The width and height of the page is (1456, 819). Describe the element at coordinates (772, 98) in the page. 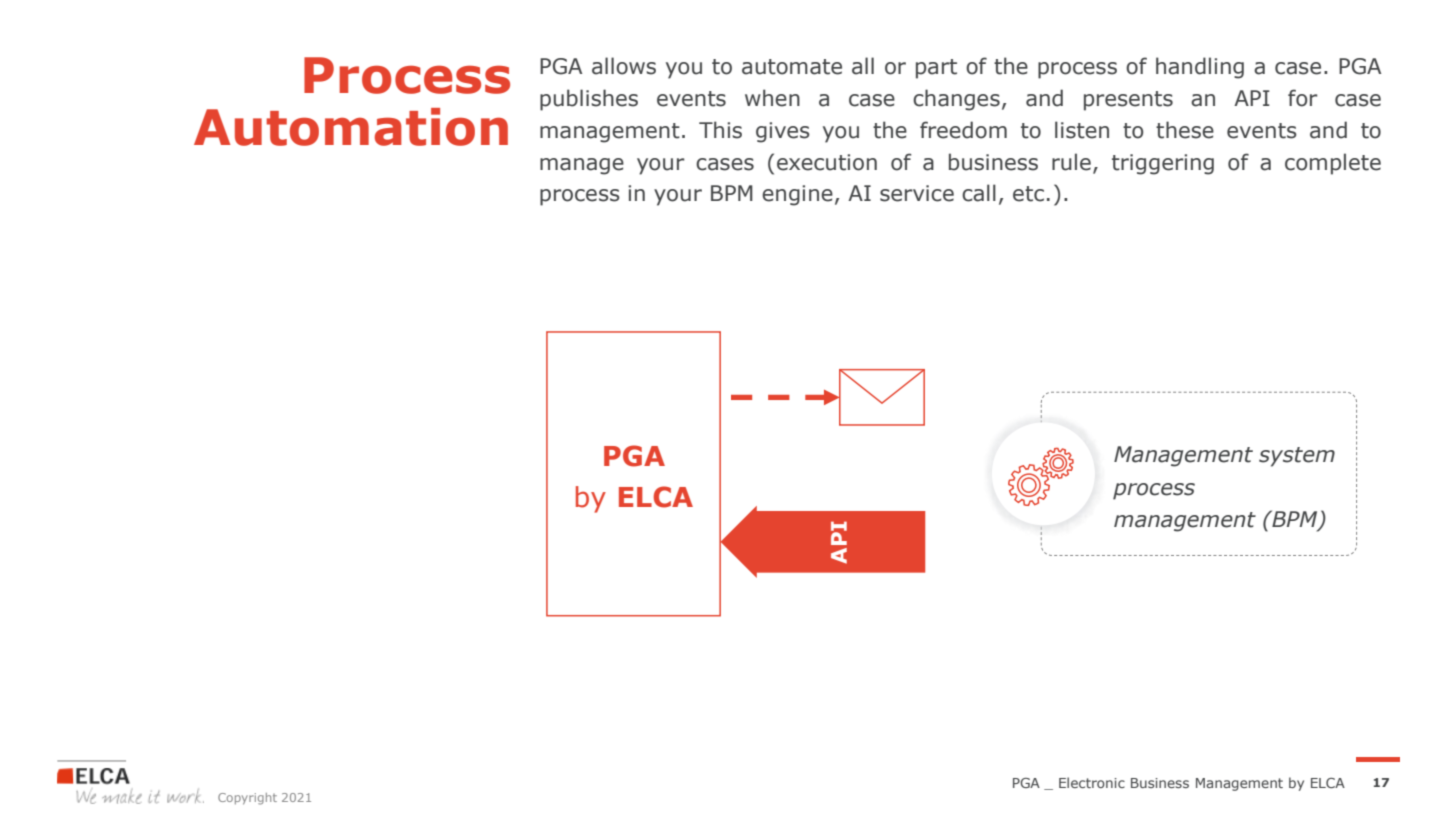

I see `when` at that location.
